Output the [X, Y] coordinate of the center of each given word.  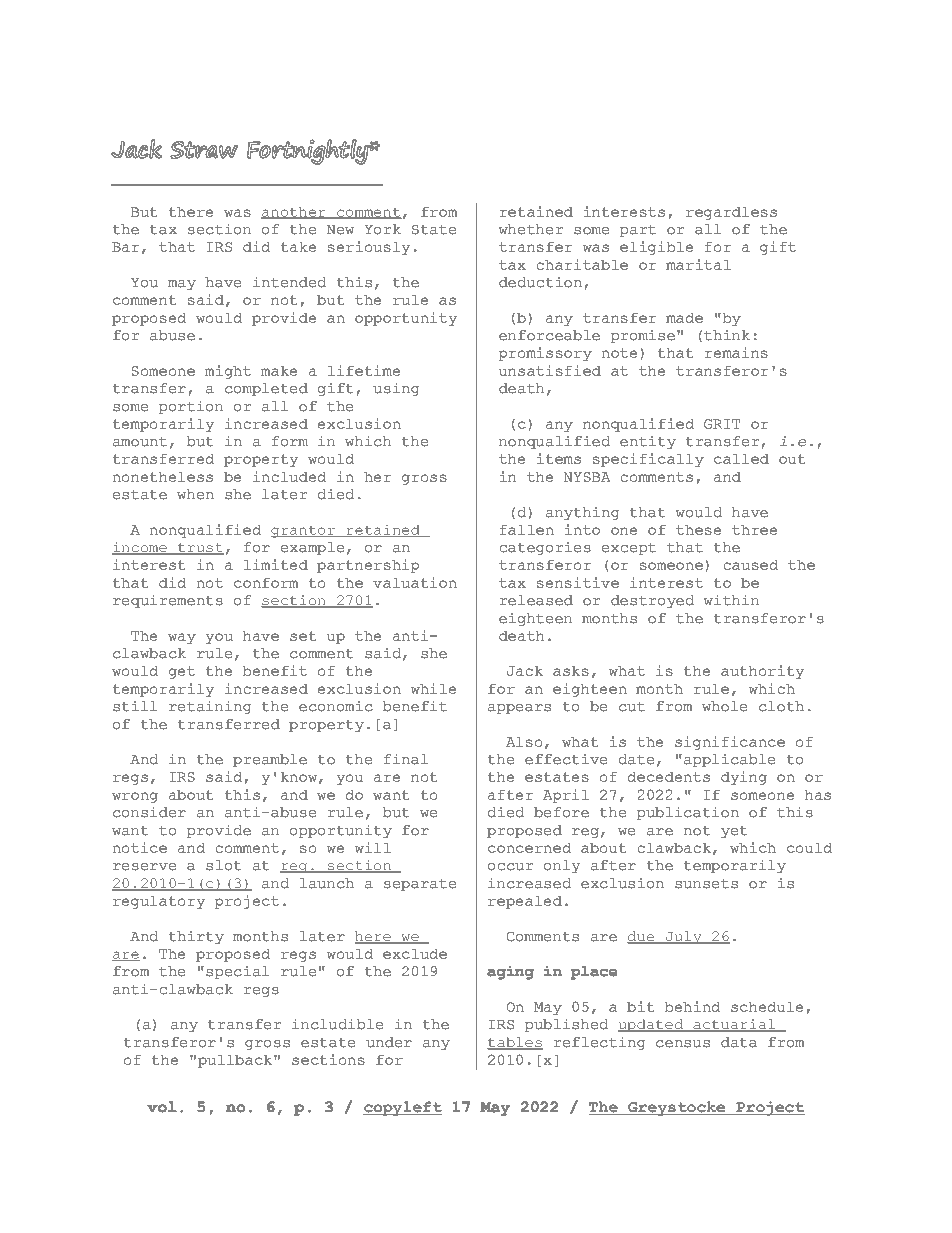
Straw [204, 150]
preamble [270, 760]
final [406, 759]
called [741, 459]
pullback [236, 1061]
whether [531, 229]
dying [744, 778]
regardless [731, 213]
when [195, 494]
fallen [527, 530]
